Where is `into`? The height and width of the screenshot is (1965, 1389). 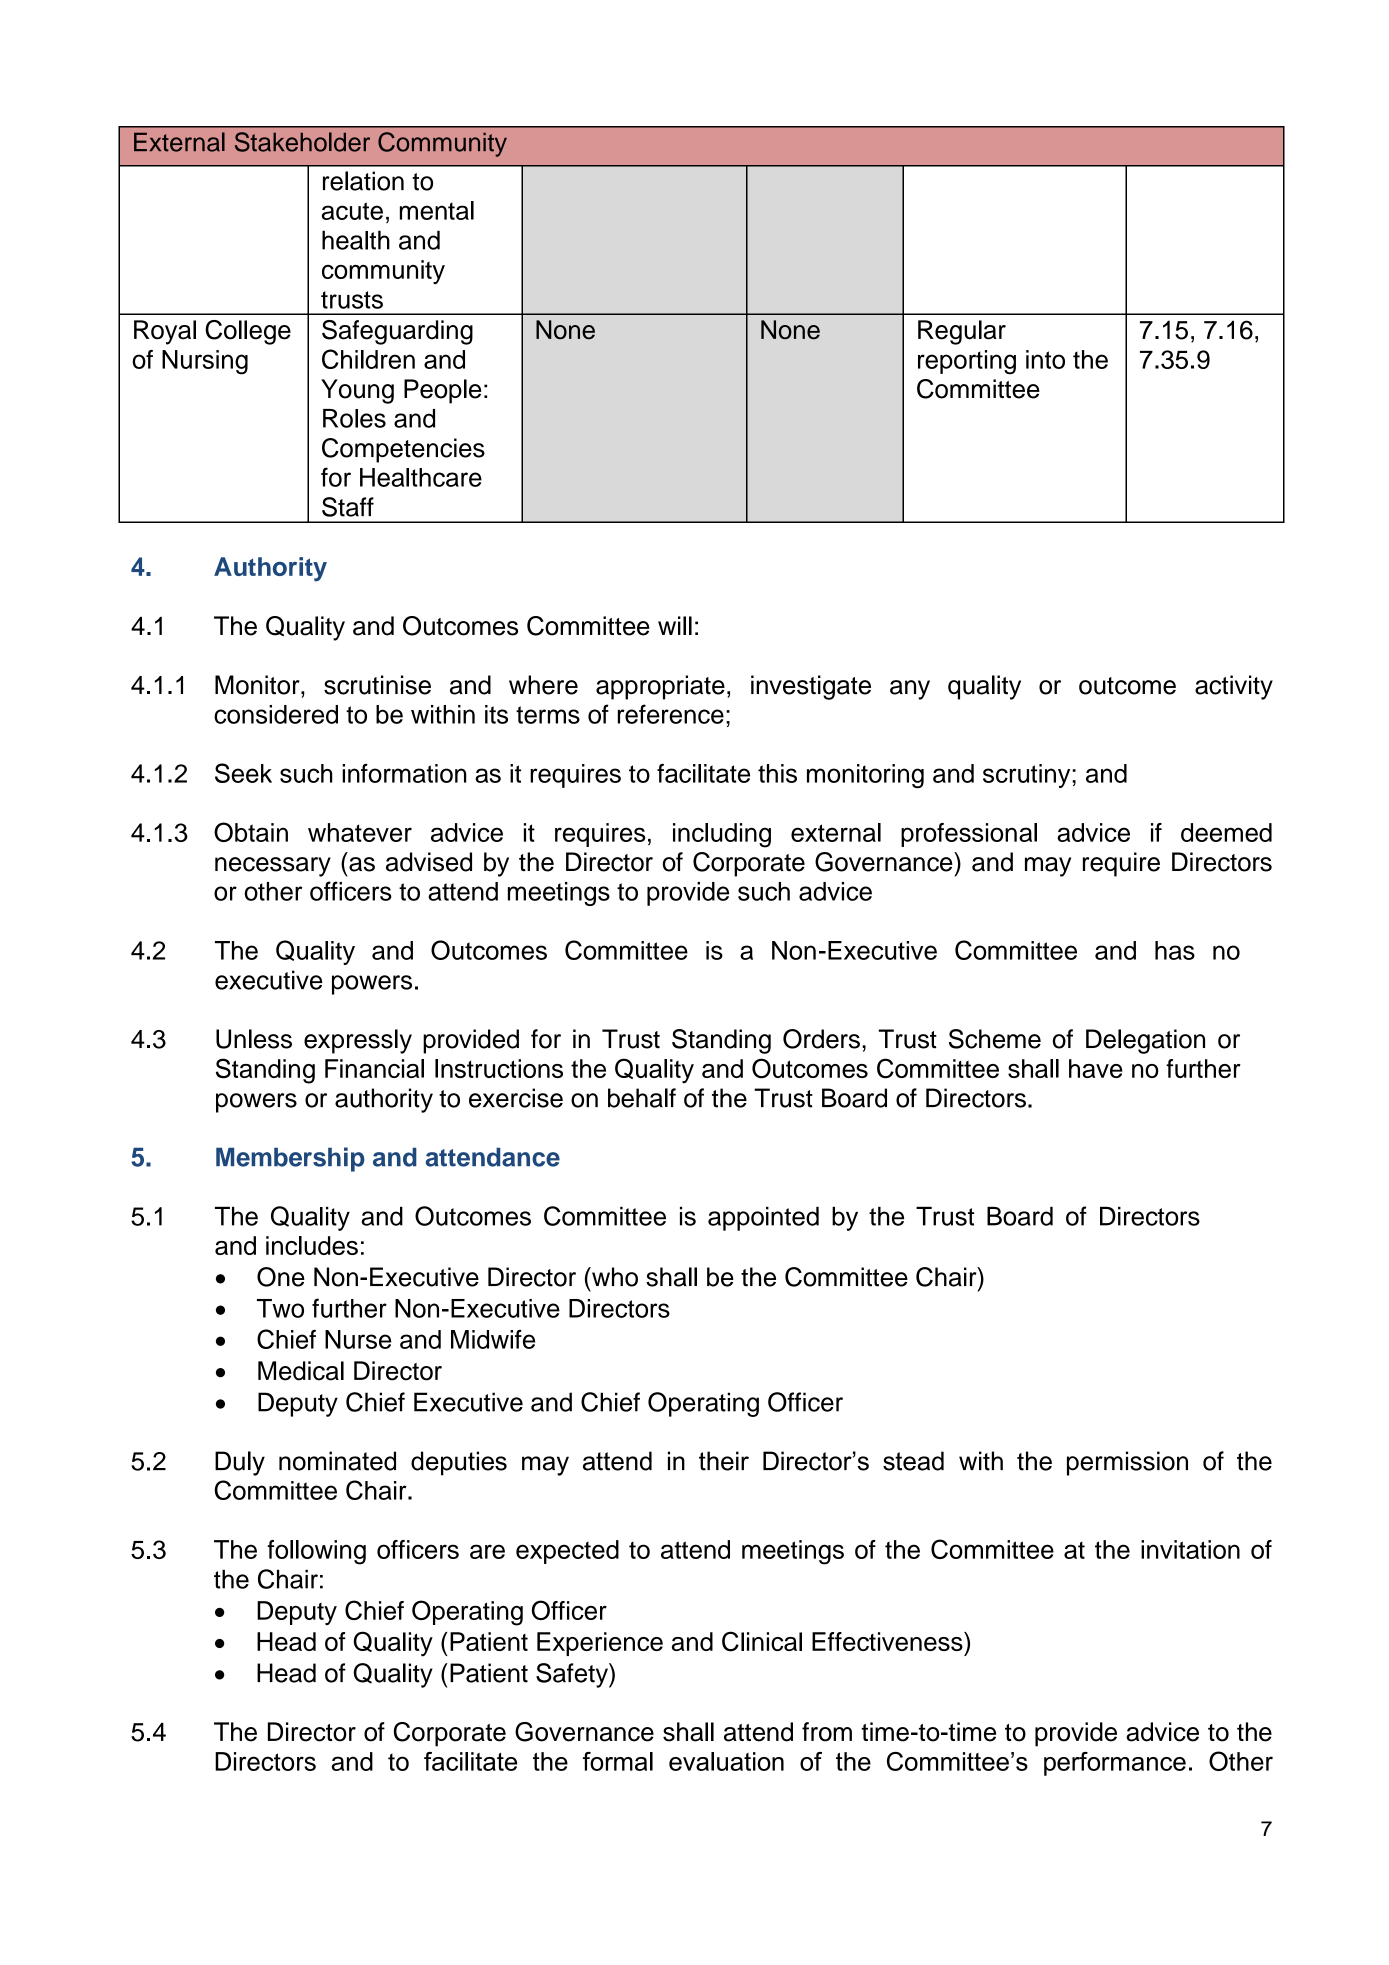 into is located at coordinates (1045, 359).
